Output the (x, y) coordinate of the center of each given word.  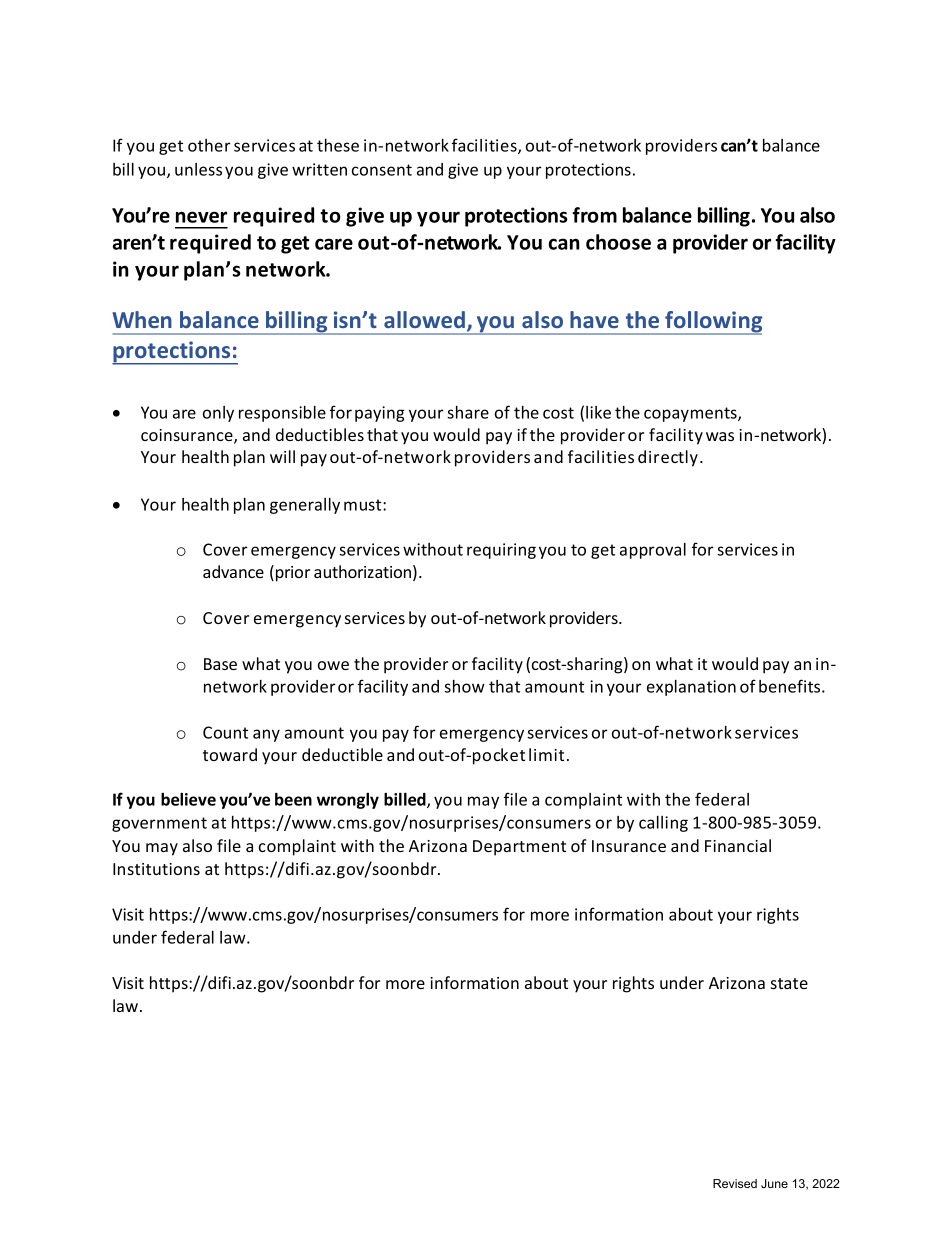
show (464, 686)
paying (380, 414)
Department (519, 848)
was (720, 436)
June (774, 1183)
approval (653, 551)
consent (382, 170)
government (159, 824)
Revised (735, 1183)
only (218, 414)
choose (618, 242)
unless (198, 169)
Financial (738, 845)
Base (220, 664)
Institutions (156, 869)
